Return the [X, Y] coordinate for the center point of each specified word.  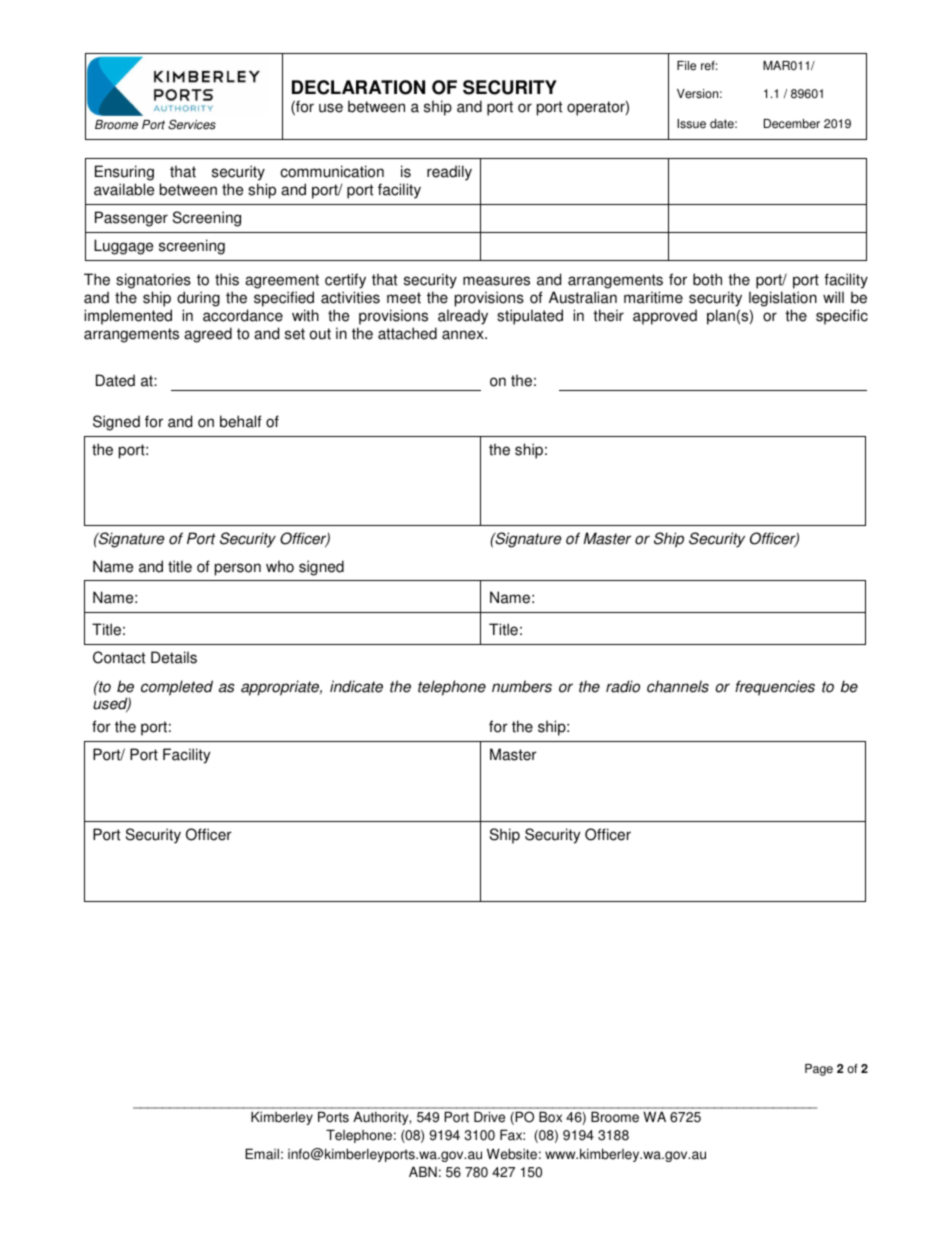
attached [407, 333]
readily [449, 173]
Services [192, 124]
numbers [522, 686]
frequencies [775, 688]
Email [262, 1154]
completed [177, 688]
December [792, 124]
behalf [241, 421]
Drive [489, 1117]
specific [842, 317]
